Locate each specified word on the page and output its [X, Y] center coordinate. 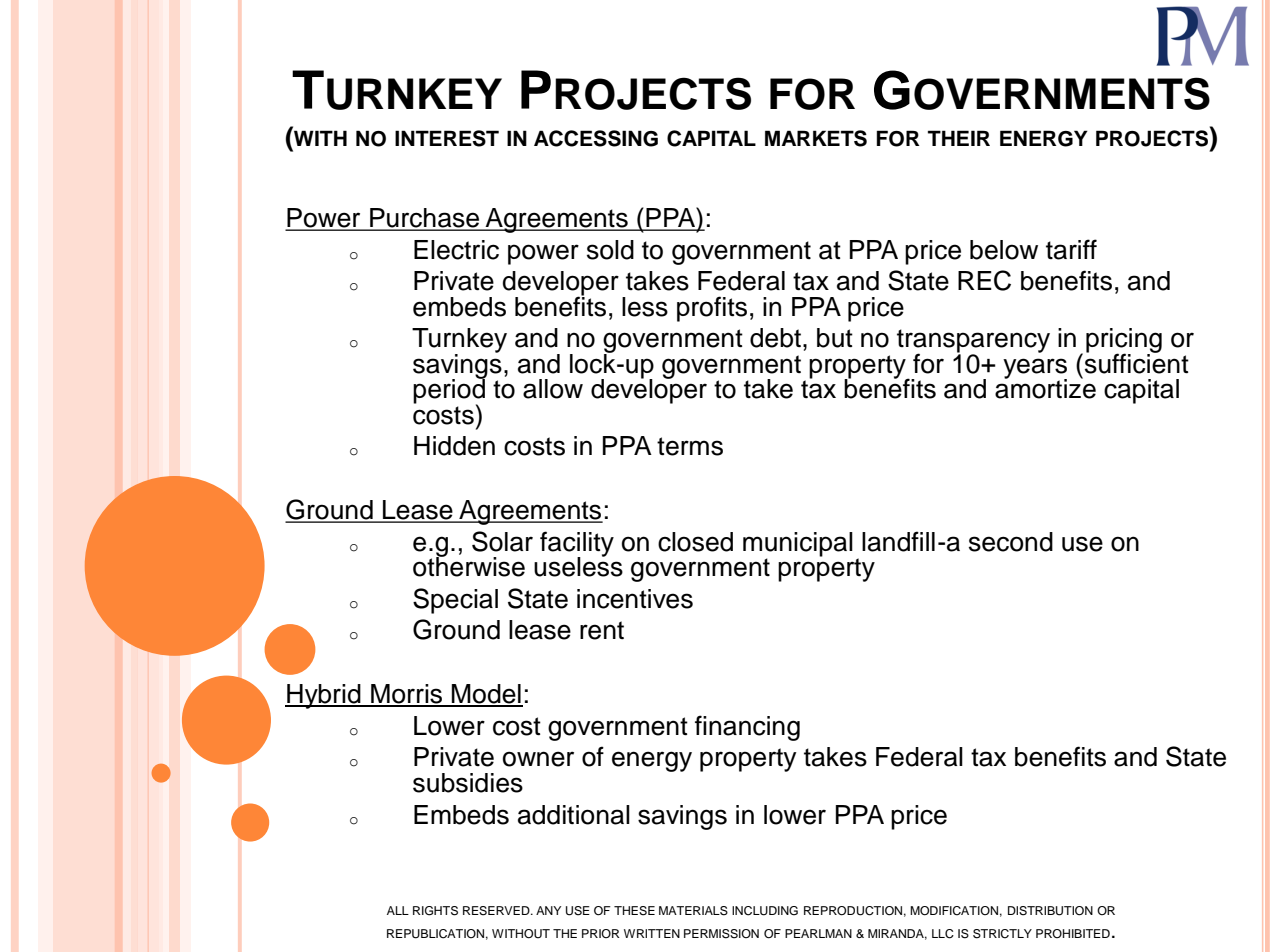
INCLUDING [765, 911]
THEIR [959, 138]
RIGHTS [435, 911]
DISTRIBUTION [1050, 911]
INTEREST [447, 138]
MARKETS [816, 138]
